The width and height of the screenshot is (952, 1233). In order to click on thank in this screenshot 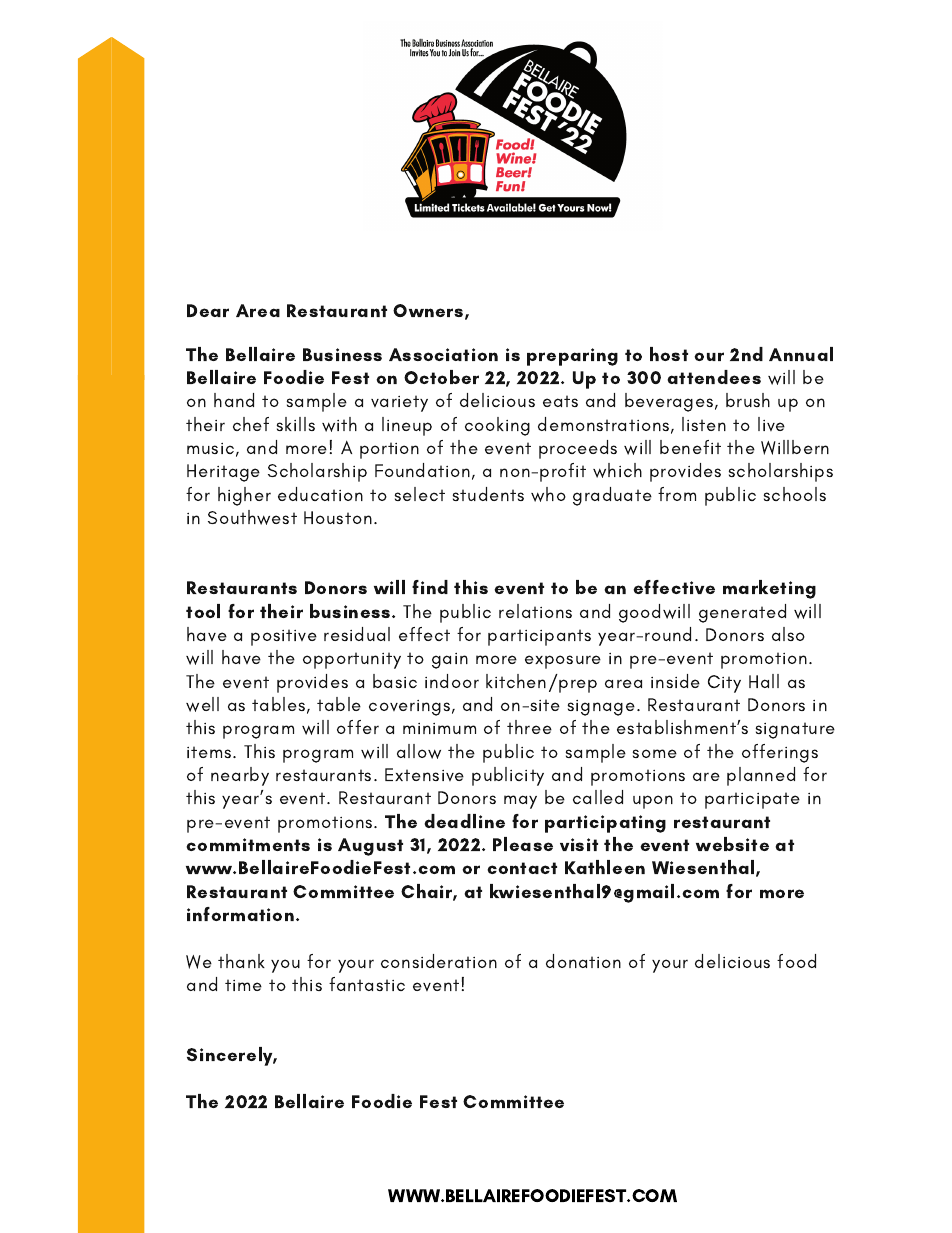, I will do `click(241, 961)`.
